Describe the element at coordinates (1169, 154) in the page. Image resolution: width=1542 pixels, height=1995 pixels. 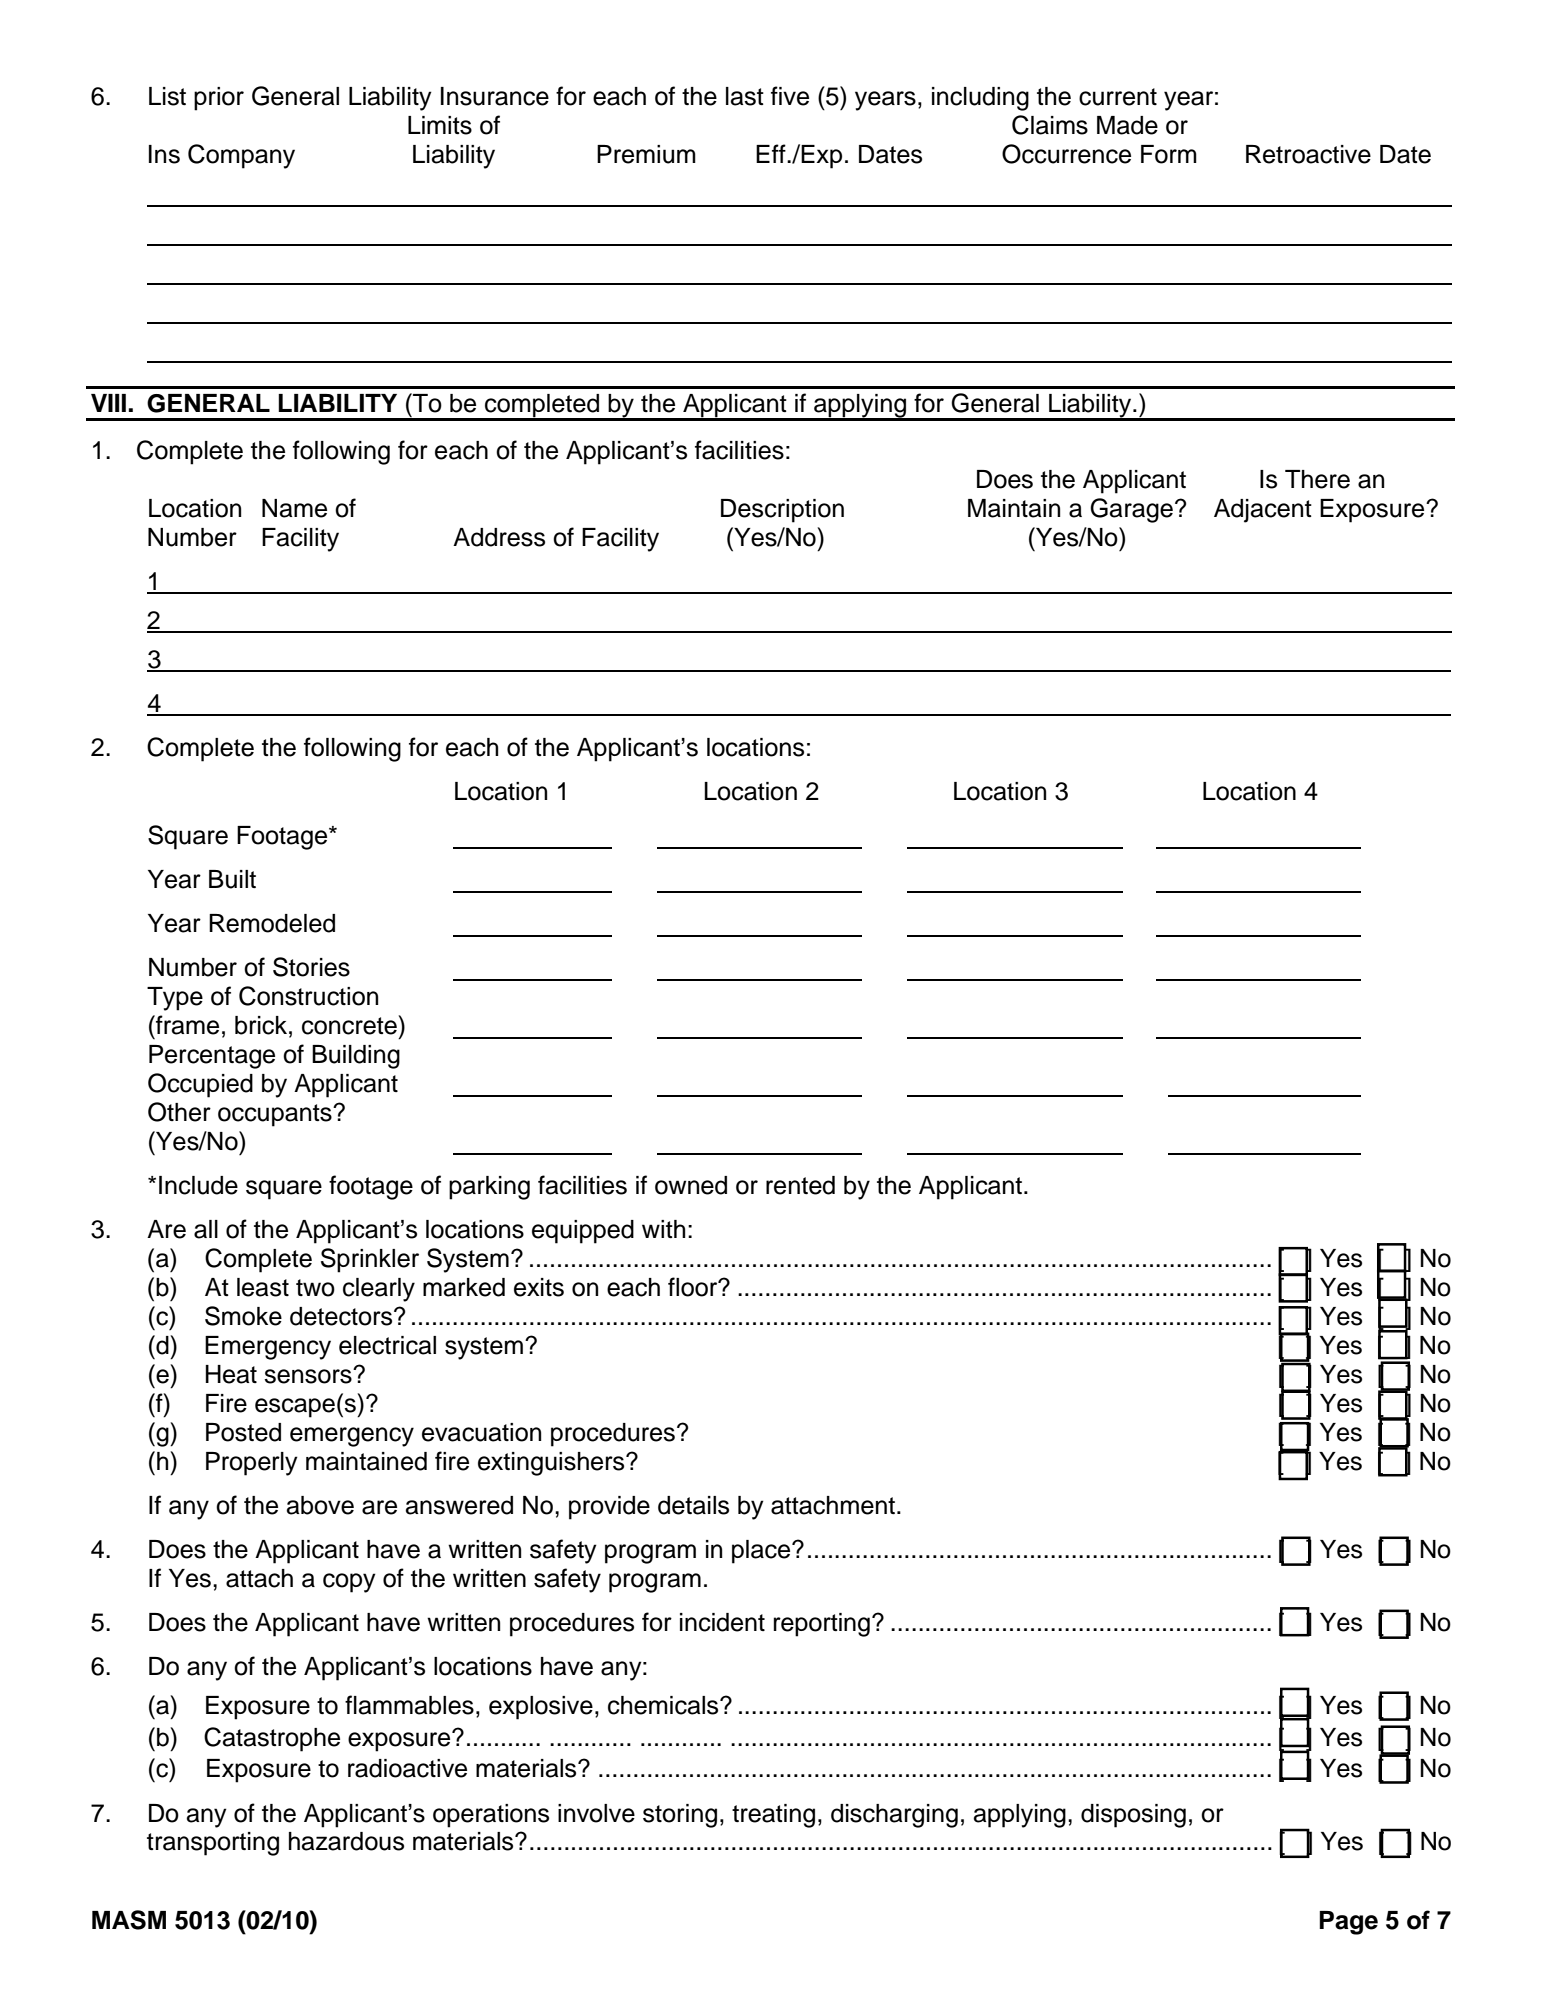
I see `Form` at that location.
